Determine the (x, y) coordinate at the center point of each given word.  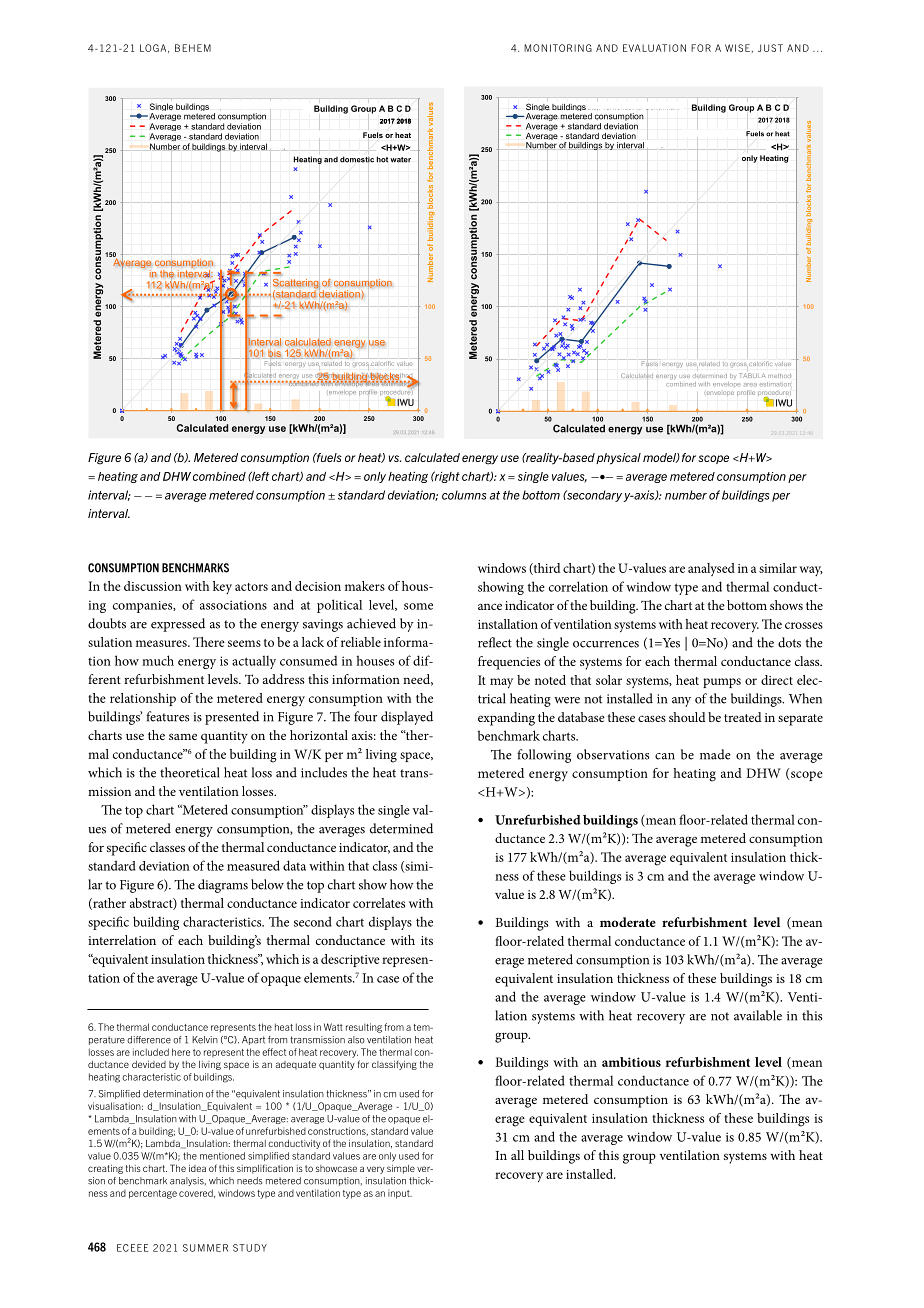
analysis (188, 1181)
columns (464, 495)
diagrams (223, 886)
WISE (737, 48)
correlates (379, 903)
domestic (357, 159)
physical (618, 459)
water (400, 160)
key (222, 587)
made (715, 754)
